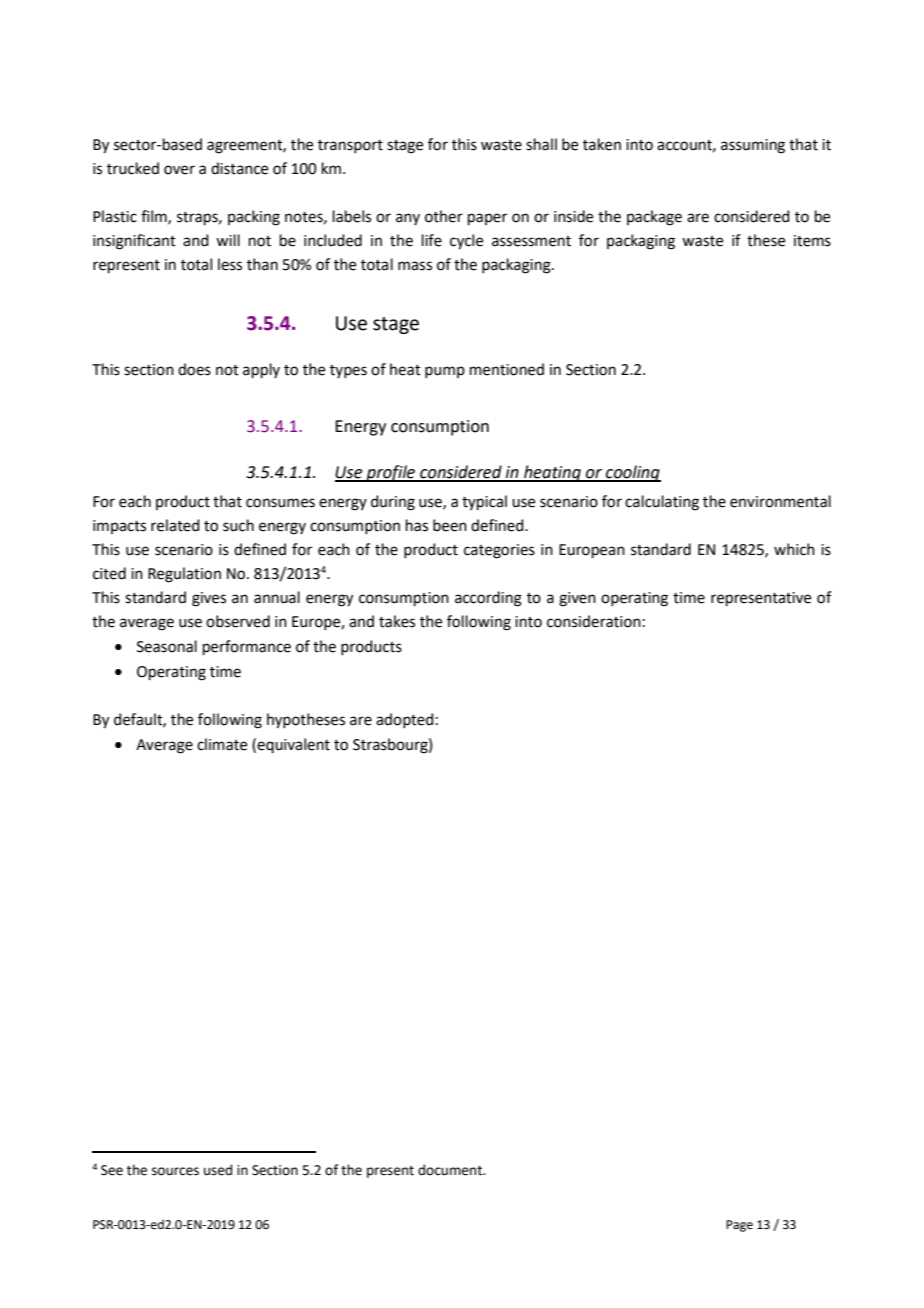 This screenshot has height=1308, width=924. Describe the element at coordinates (167, 646) in the screenshot. I see `Seasonal` at that location.
